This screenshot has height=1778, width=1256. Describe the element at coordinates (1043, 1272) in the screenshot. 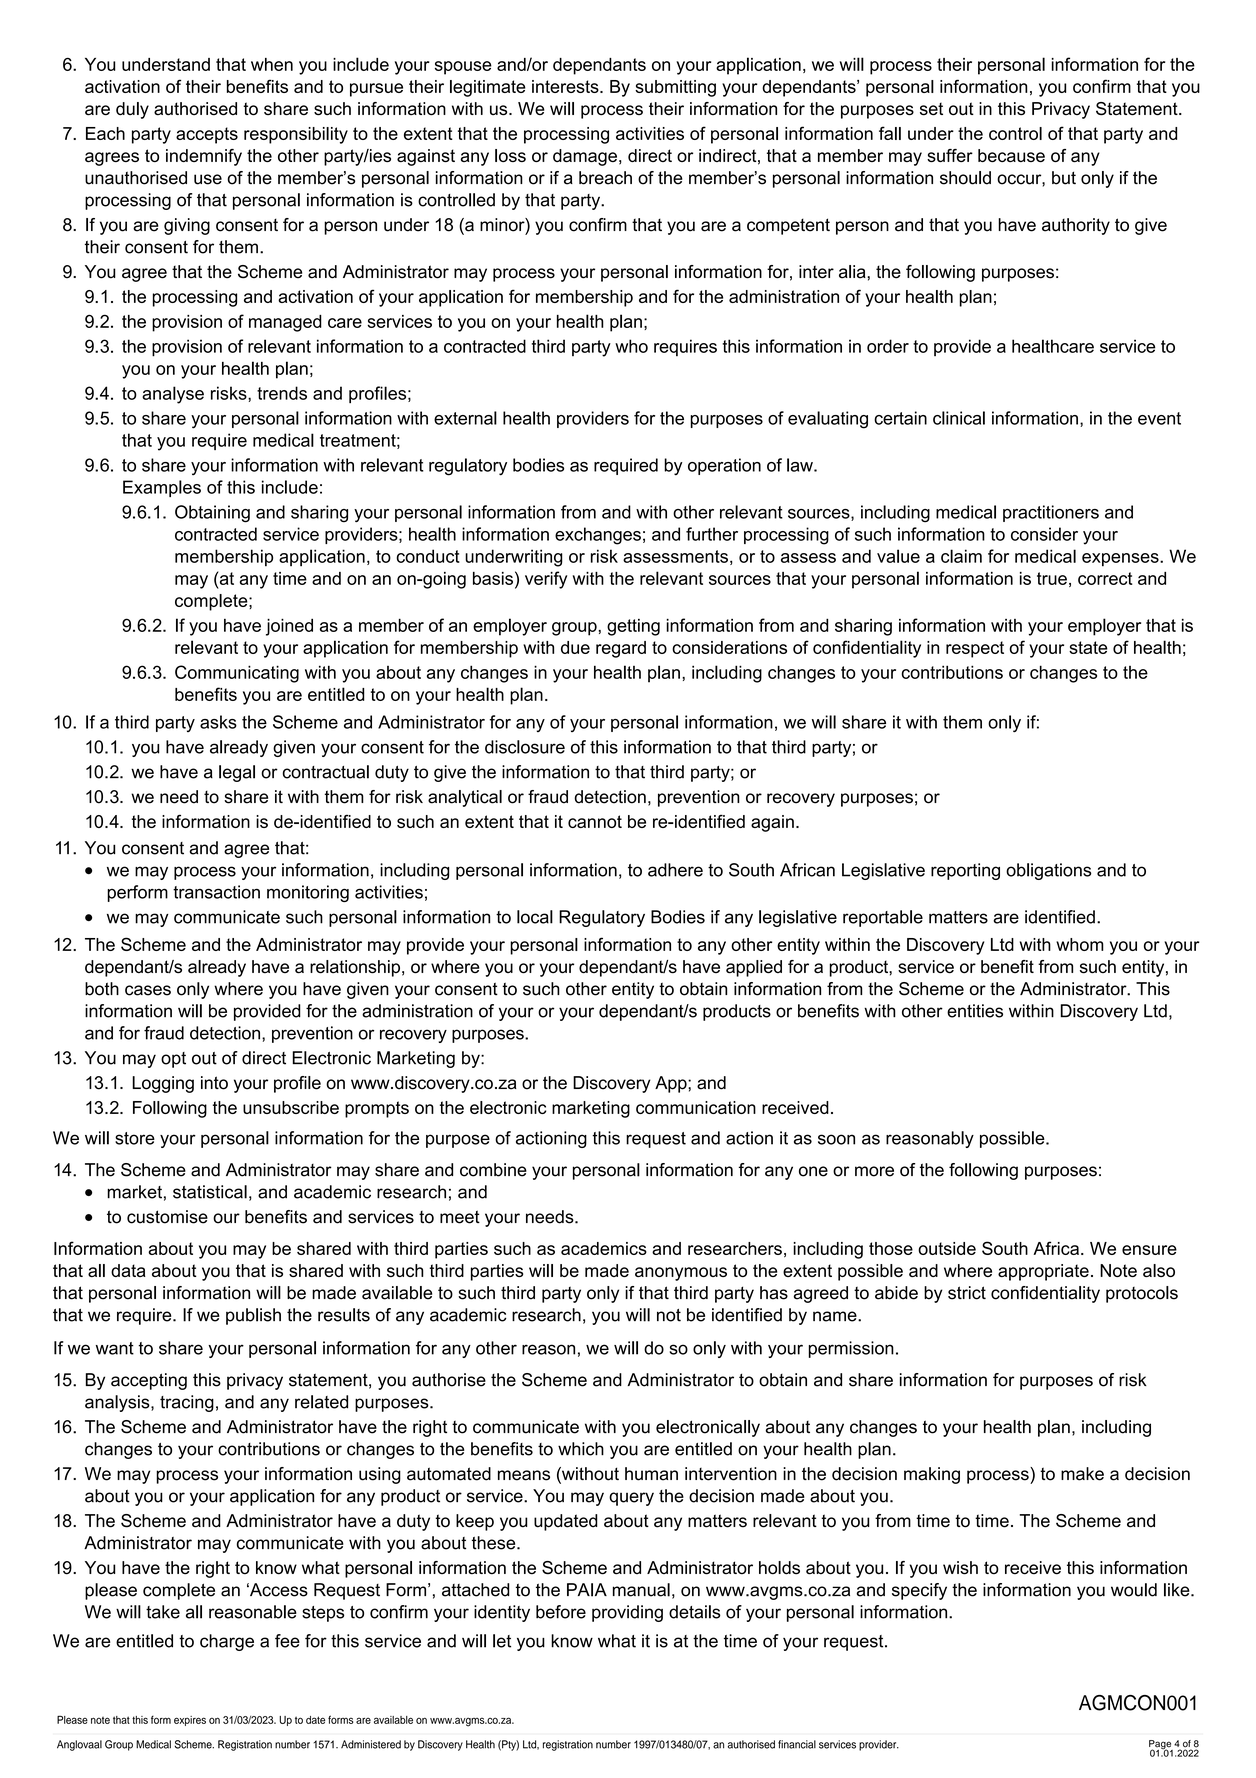

I see `appropriate` at that location.
